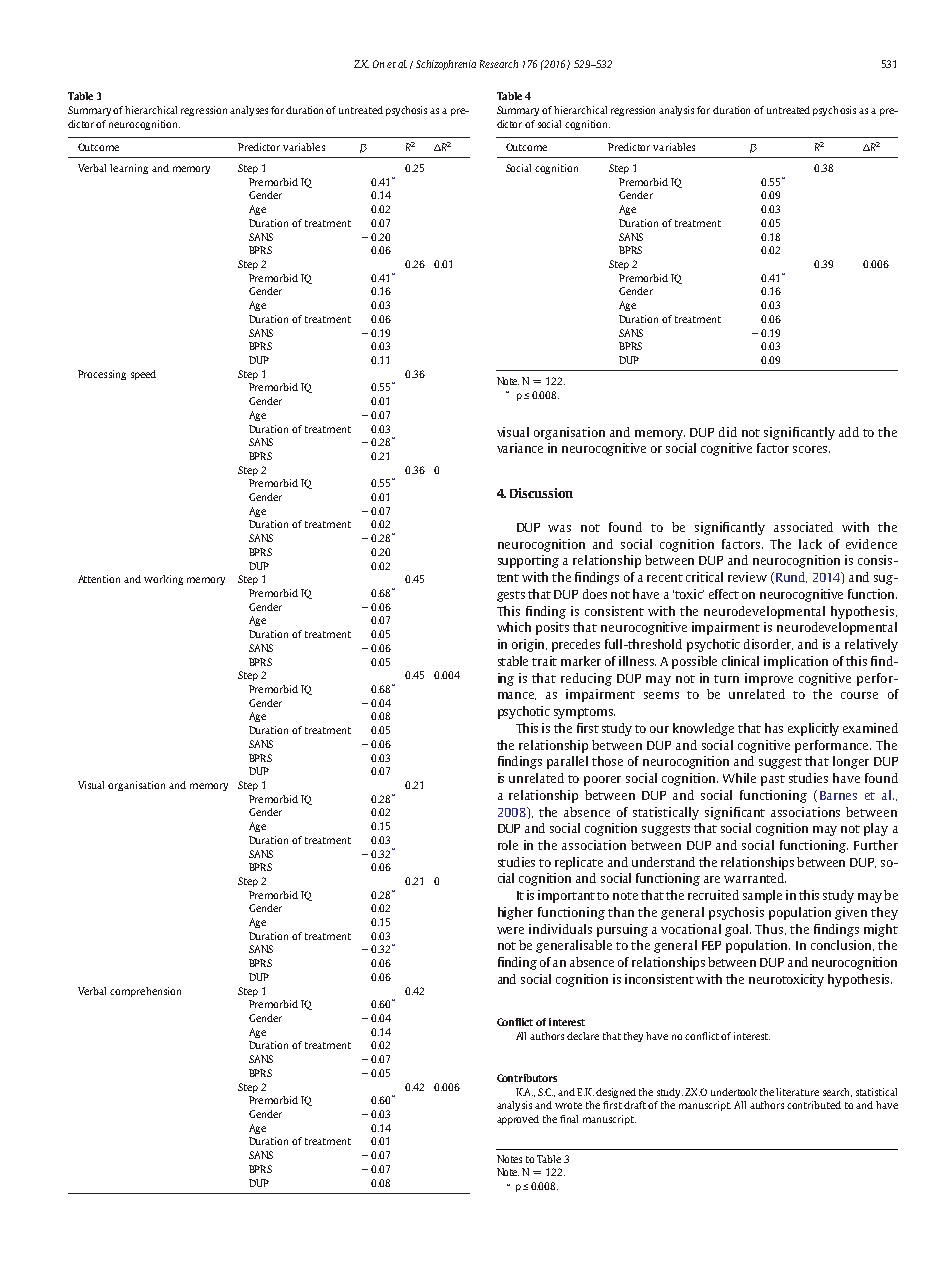  Describe the element at coordinates (728, 432) in the document. I see `did` at that location.
